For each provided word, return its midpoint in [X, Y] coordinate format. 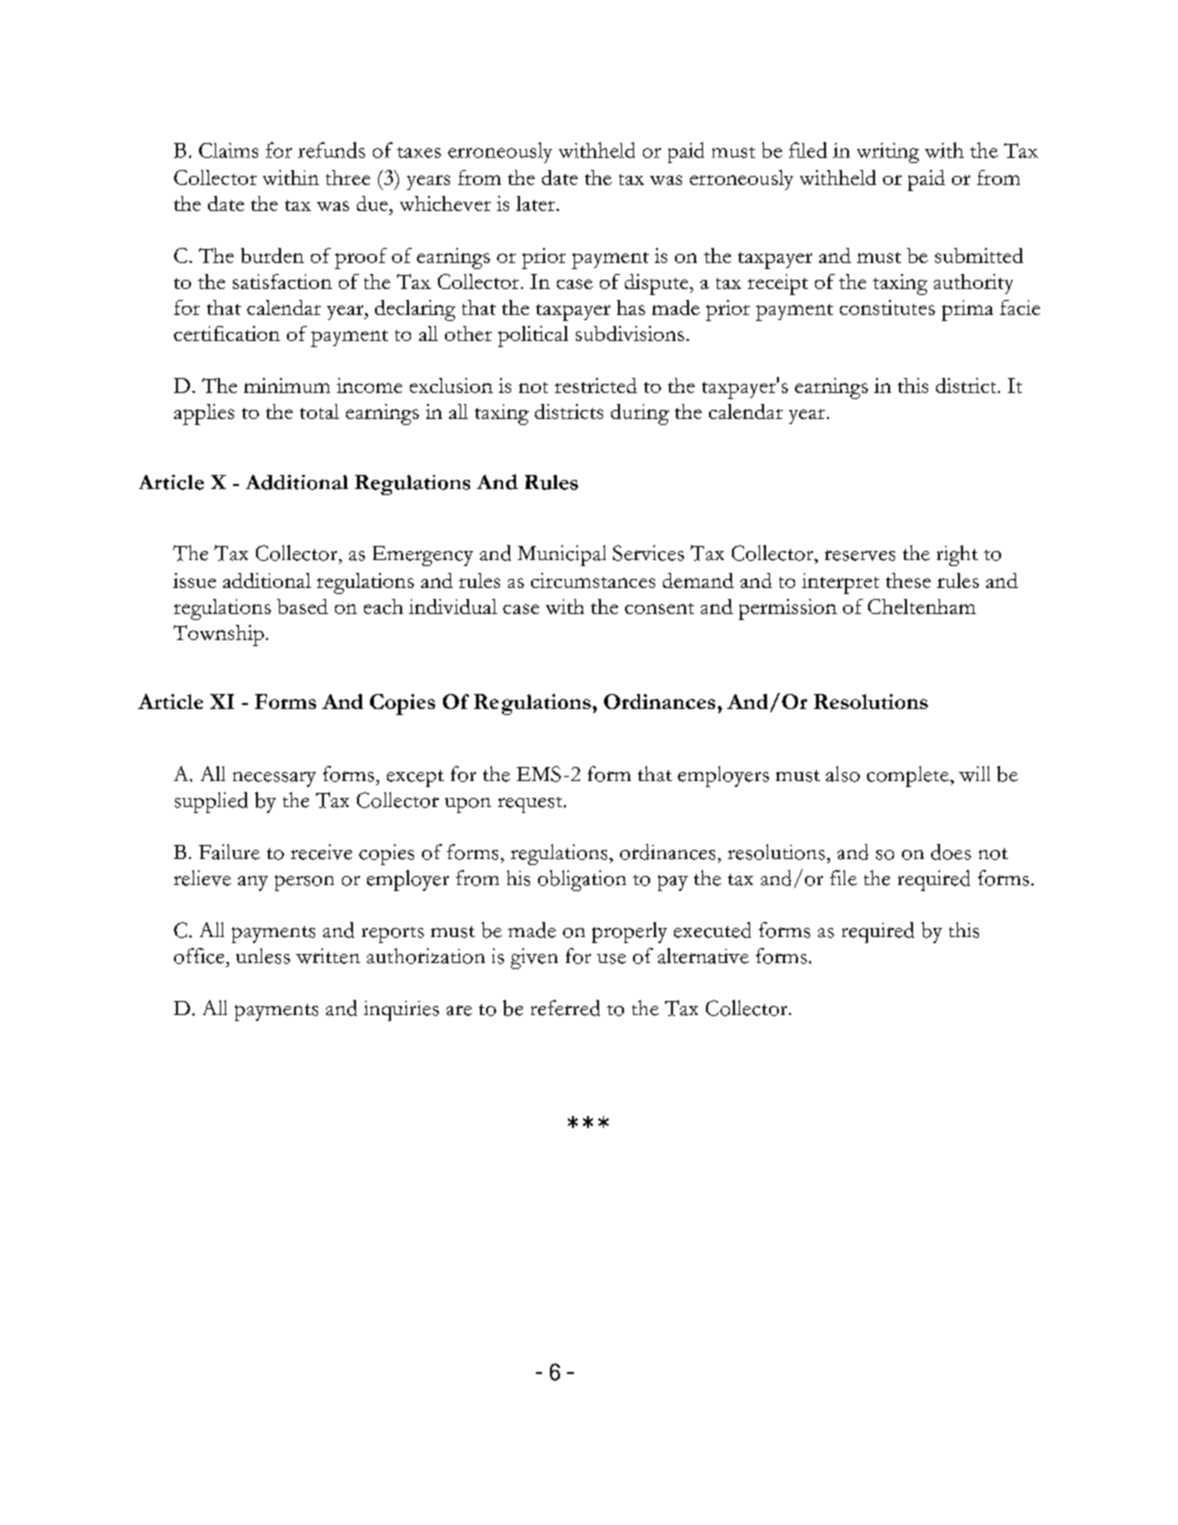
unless [263, 956]
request [531, 805]
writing [888, 153]
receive [321, 852]
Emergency [423, 556]
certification [227, 333]
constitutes [887, 307]
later [536, 203]
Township [218, 635]
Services [648, 553]
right [957, 555]
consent [659, 608]
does [951, 852]
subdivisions [630, 333]
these [908, 580]
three [348, 177]
